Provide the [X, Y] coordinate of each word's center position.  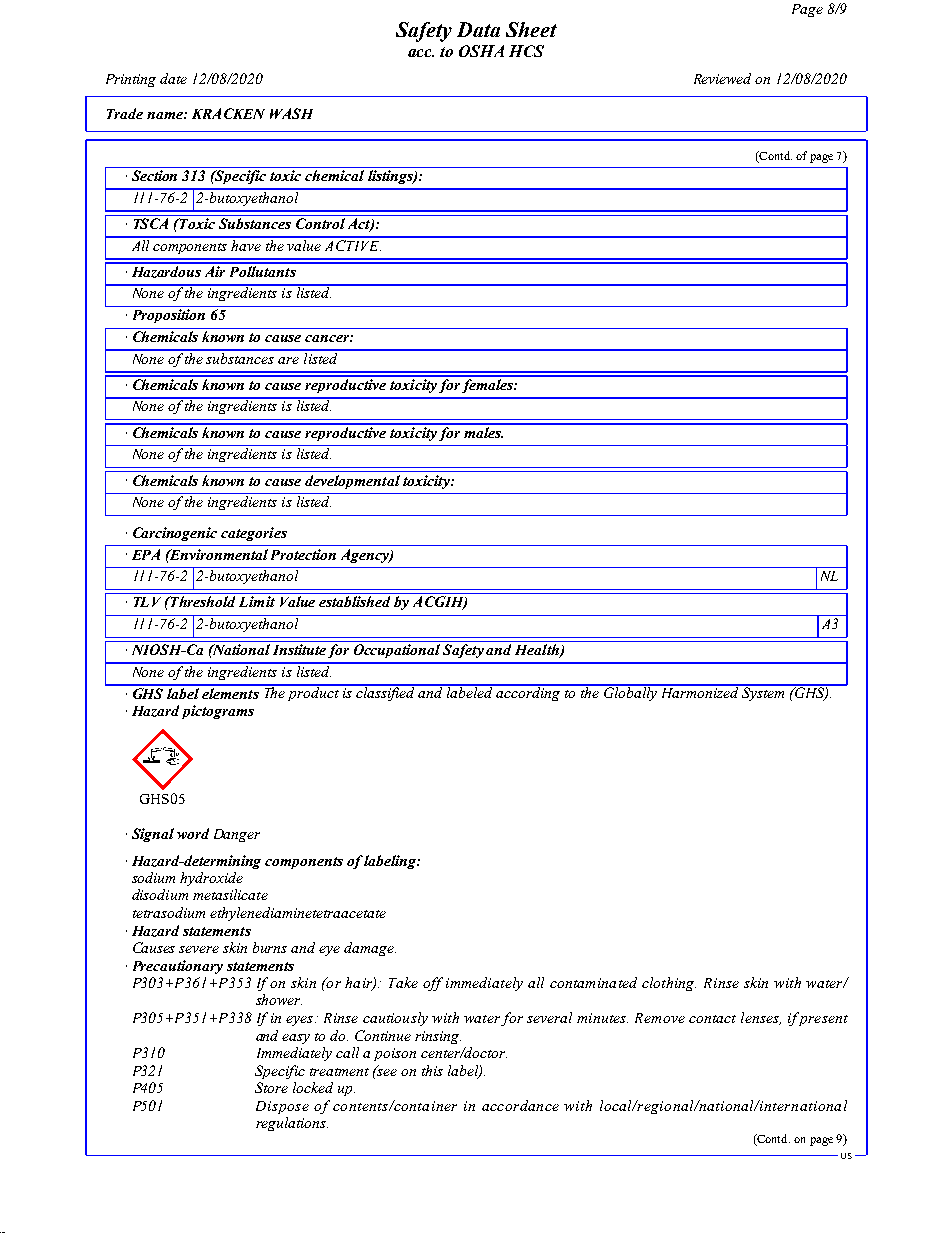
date [173, 78]
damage [370, 949]
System [763, 693]
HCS [526, 51]
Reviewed [722, 78]
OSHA [481, 51]
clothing [669, 984]
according [528, 693]
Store [271, 1087]
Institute [299, 649]
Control [320, 223]
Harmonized [699, 691]
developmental [352, 482]
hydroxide [211, 879]
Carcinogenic [175, 534]
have [247, 244]
